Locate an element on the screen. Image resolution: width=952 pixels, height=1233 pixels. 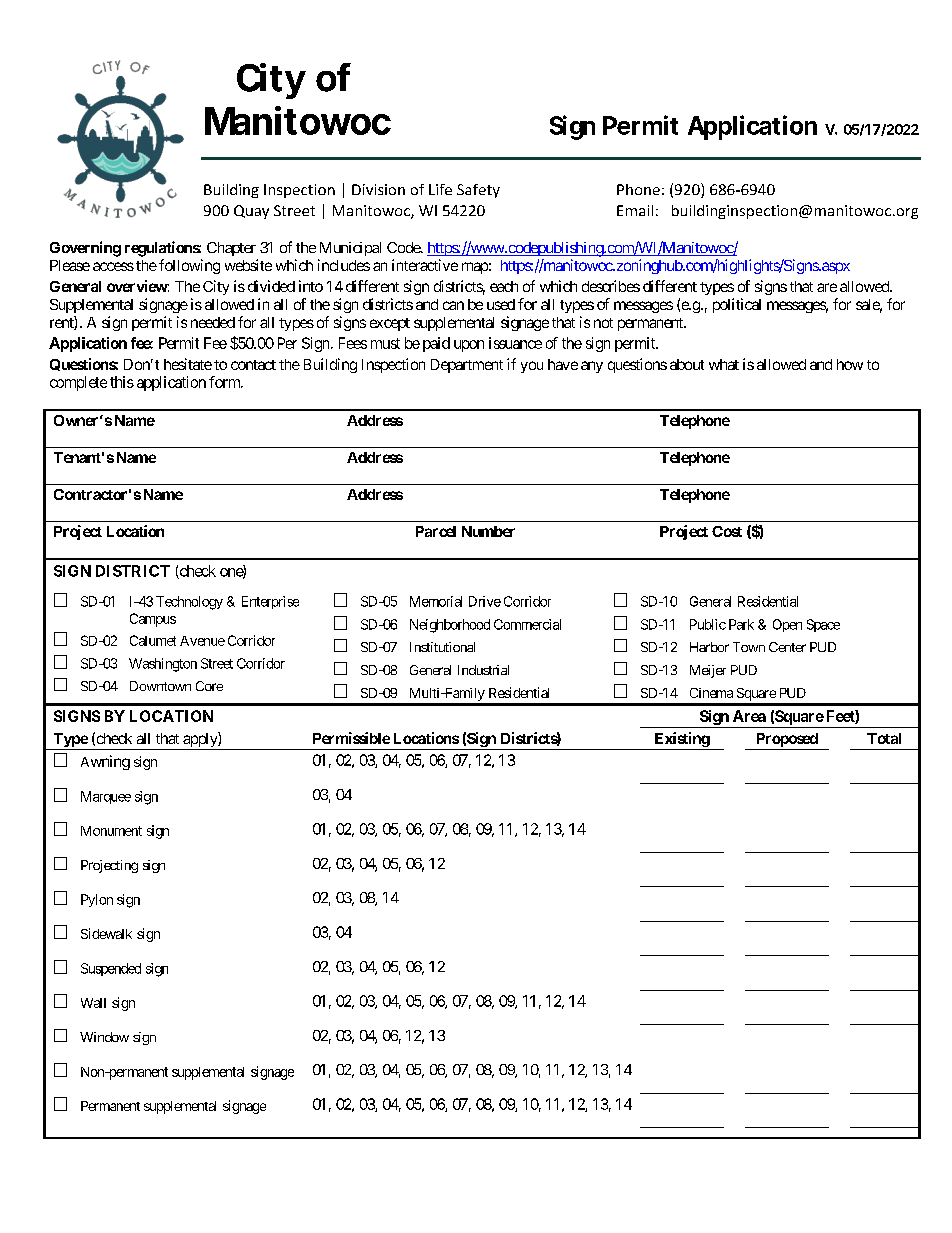
Campus is located at coordinates (153, 620).
